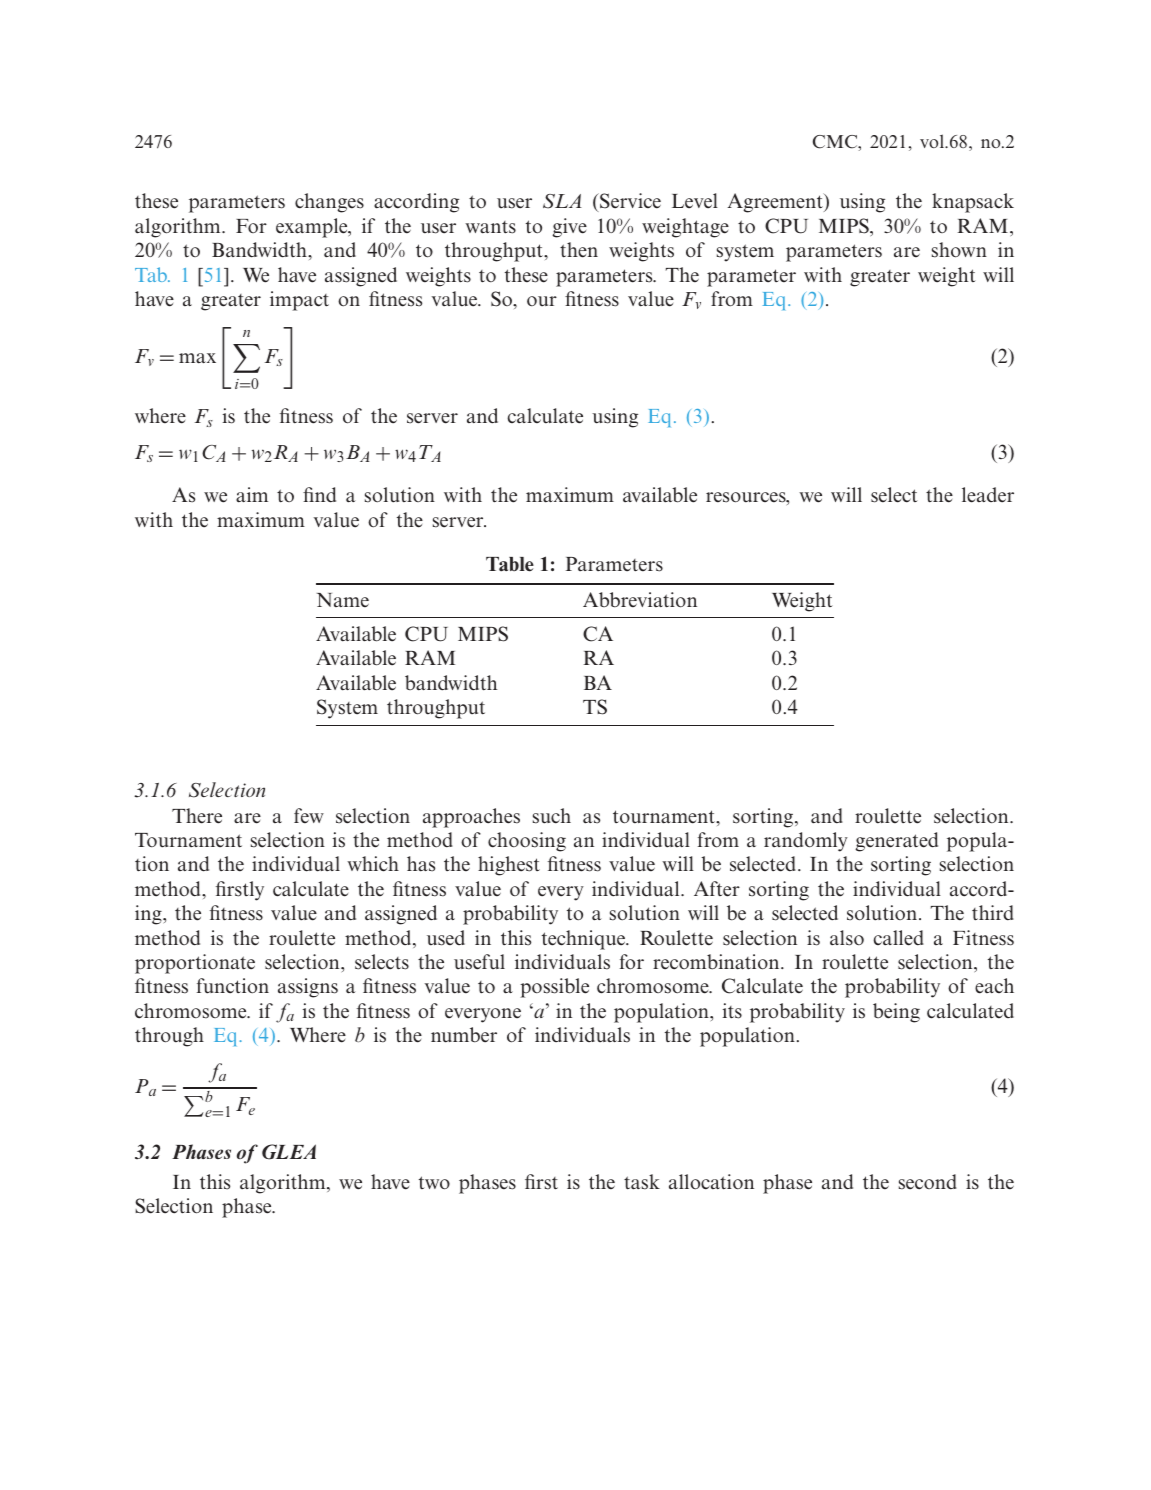  I want to click on few, so click(309, 816).
